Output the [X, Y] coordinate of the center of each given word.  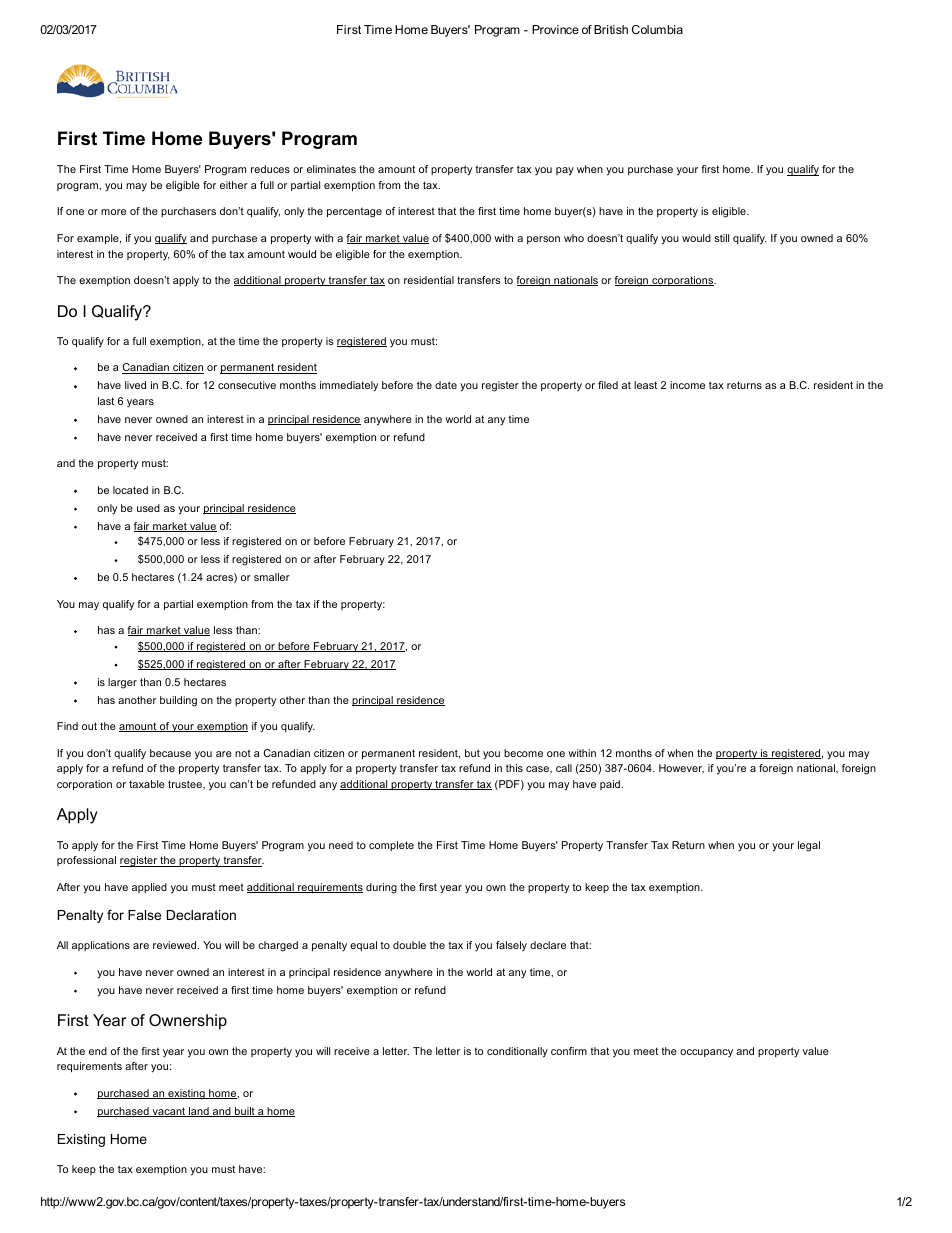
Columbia [657, 29]
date [446, 385]
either [234, 185]
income [687, 385]
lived [135, 385]
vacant [169, 1112]
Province [555, 29]
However [681, 769]
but [472, 753]
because [170, 753]
